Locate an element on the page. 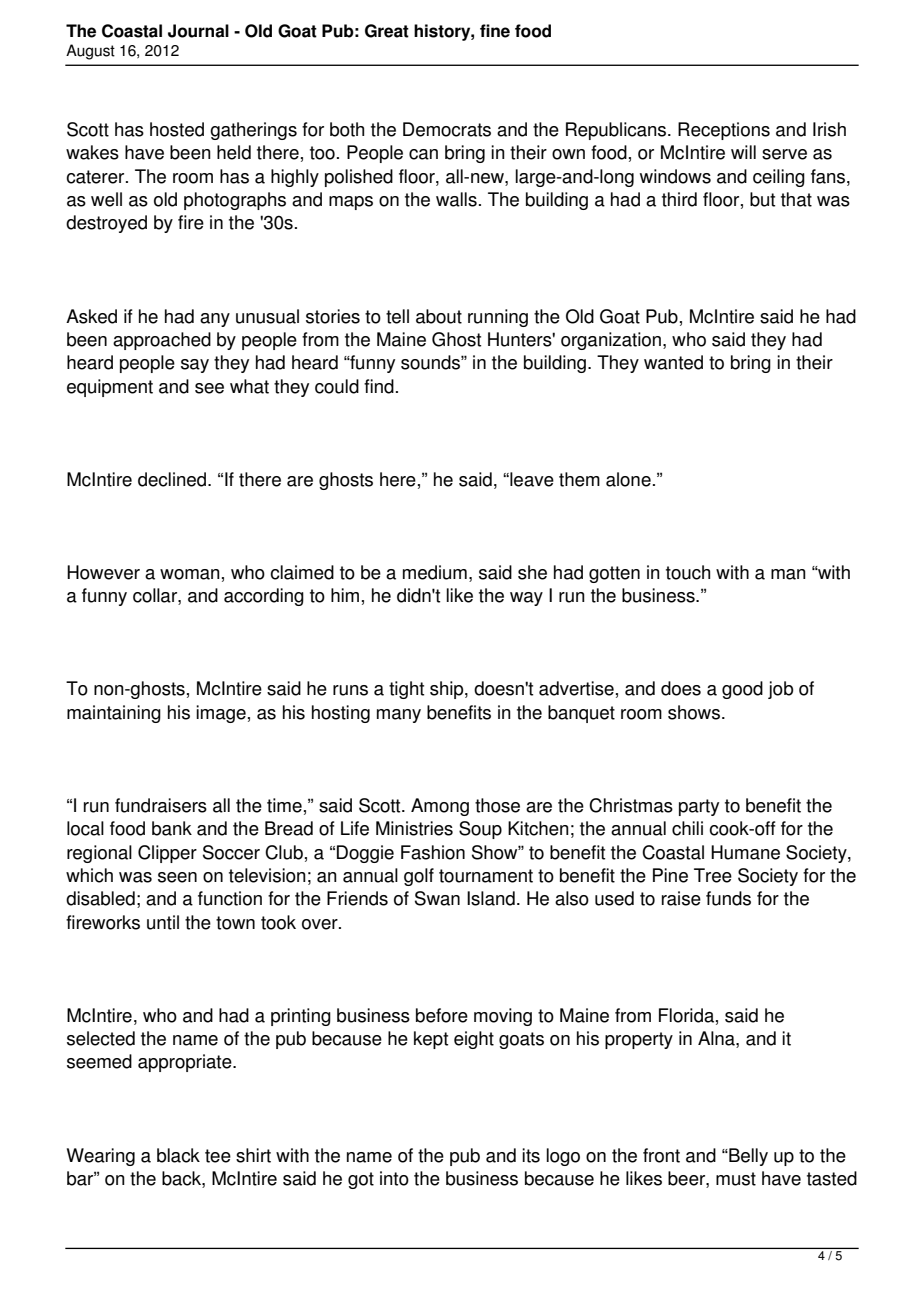 This image has width=924, height=1308. bank is located at coordinates (172, 828).
